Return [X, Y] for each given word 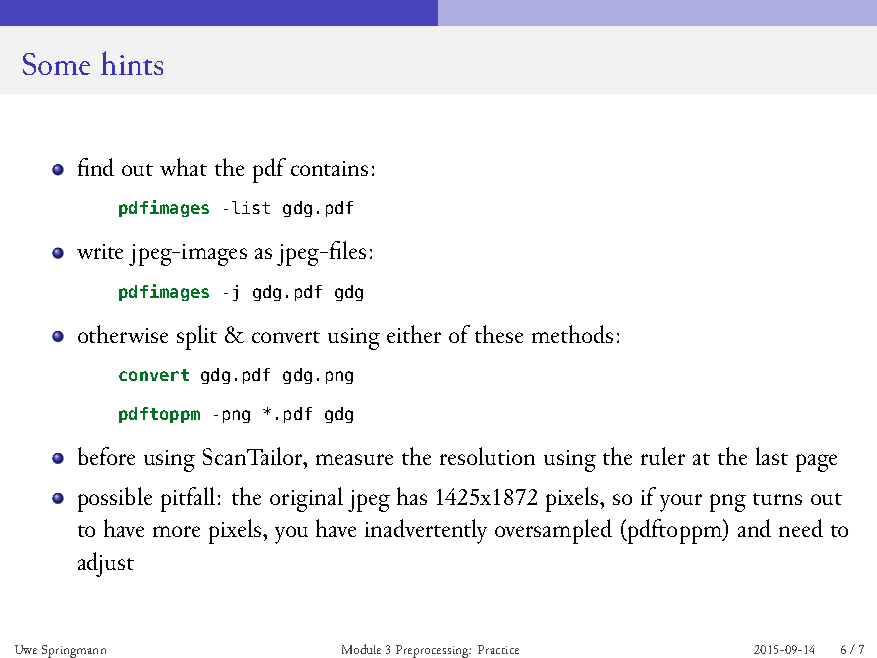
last [772, 456]
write [100, 251]
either [414, 334]
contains [329, 168]
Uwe [26, 649]
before [106, 456]
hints [132, 63]
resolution [487, 456]
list [251, 207]
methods [572, 334]
